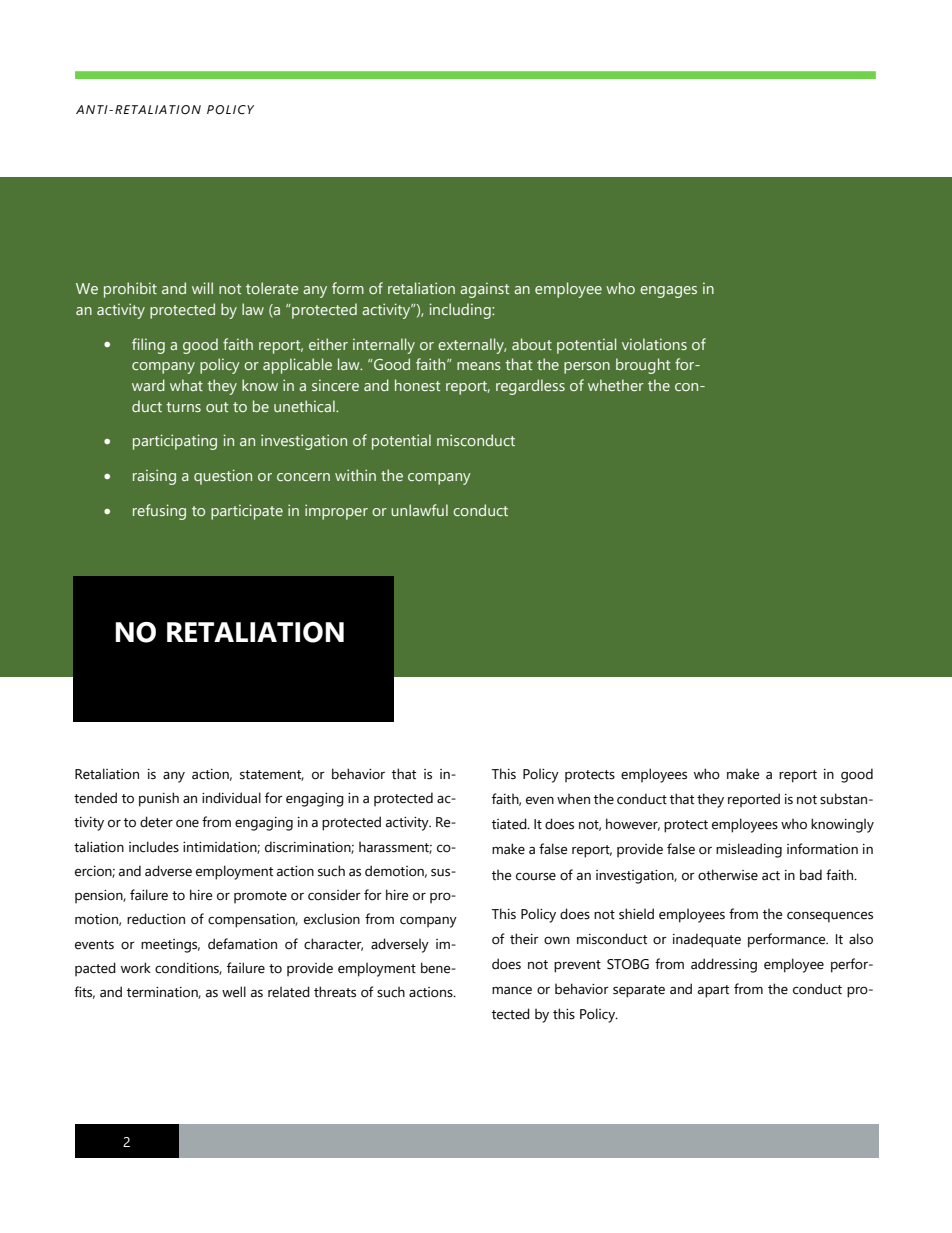  What do you see at coordinates (202, 288) in the image?
I see `will` at bounding box center [202, 288].
